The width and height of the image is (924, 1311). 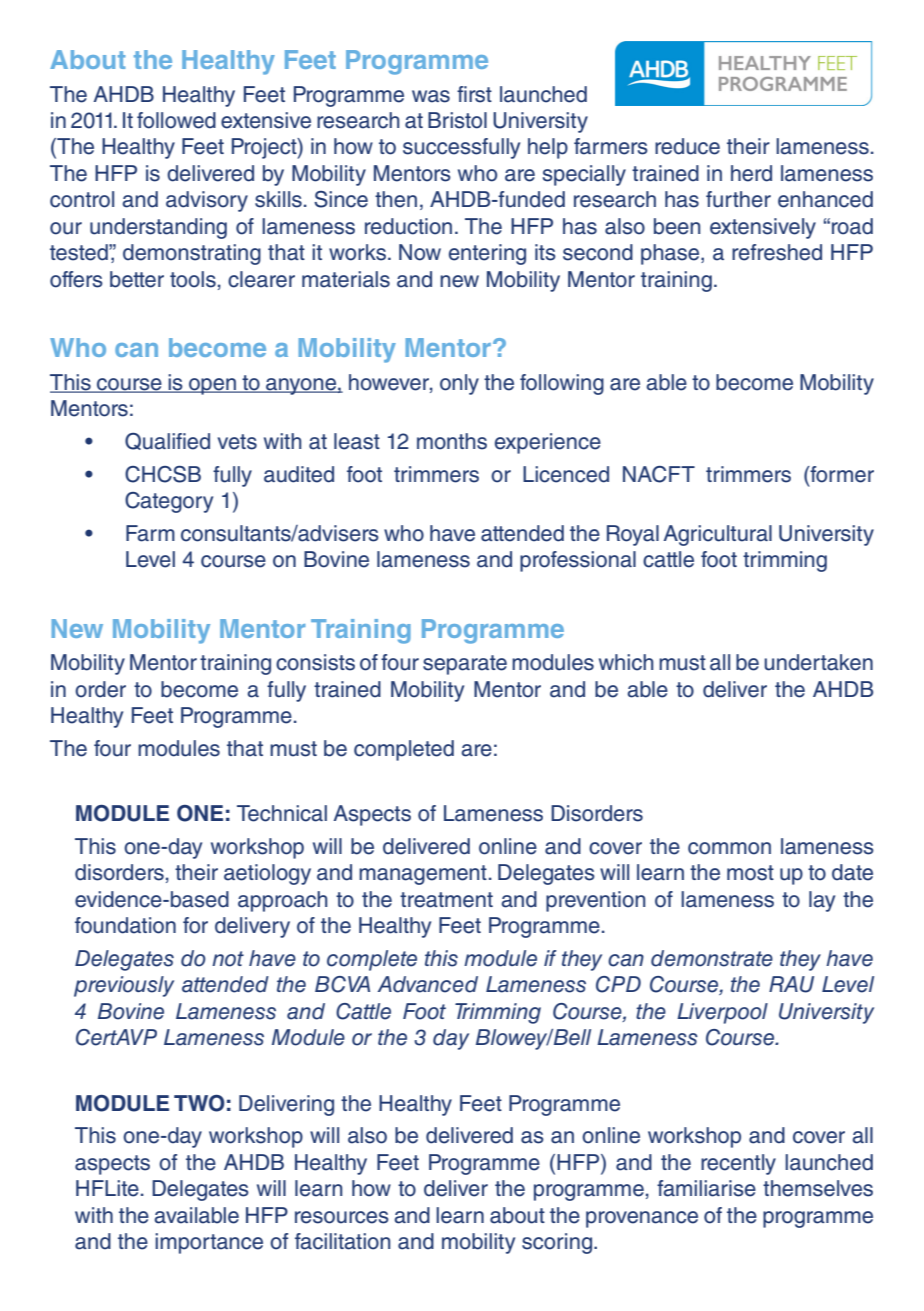 What do you see at coordinates (452, 441) in the image?
I see `months` at bounding box center [452, 441].
